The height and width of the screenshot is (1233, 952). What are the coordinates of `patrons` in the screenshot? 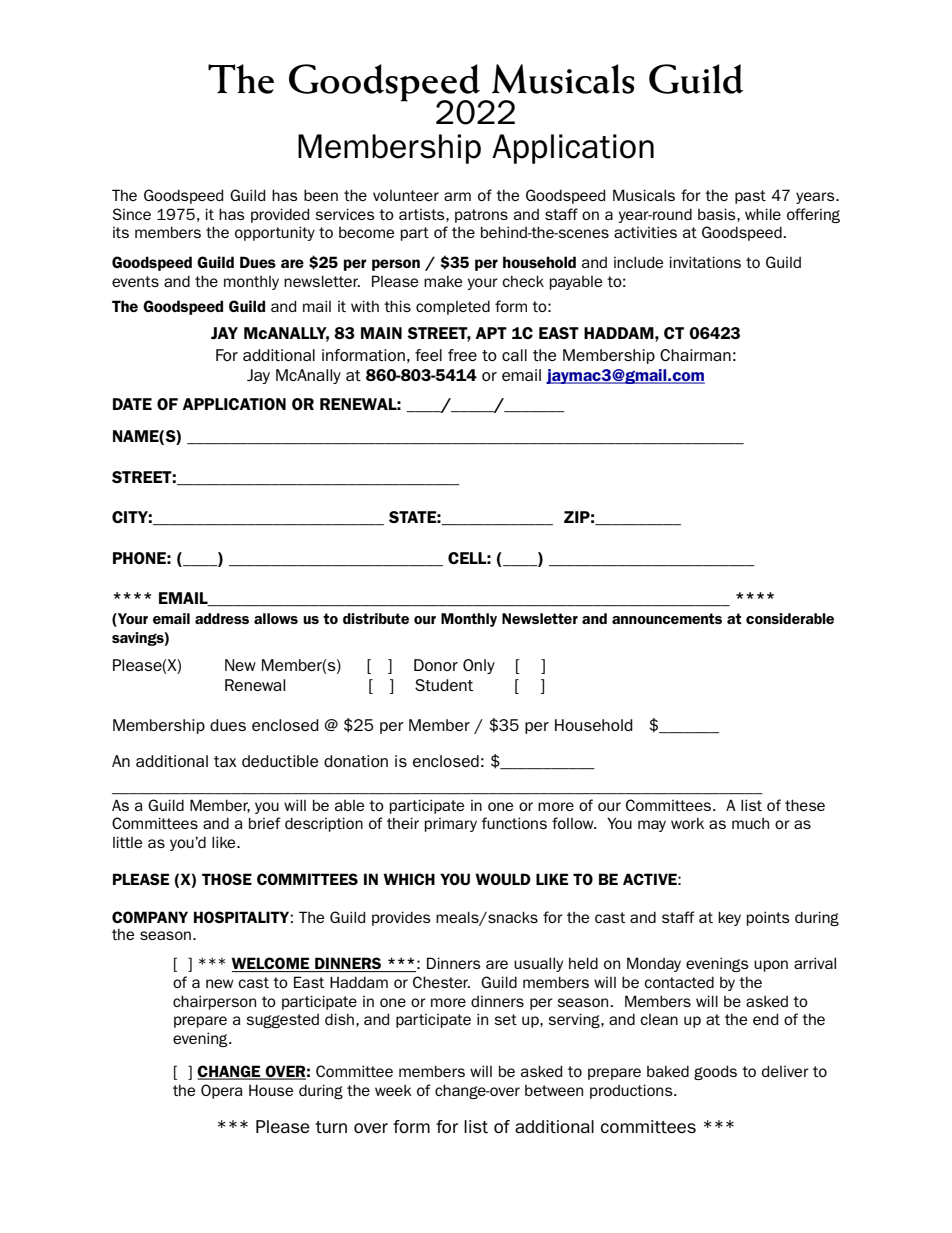 It's located at (481, 216).
